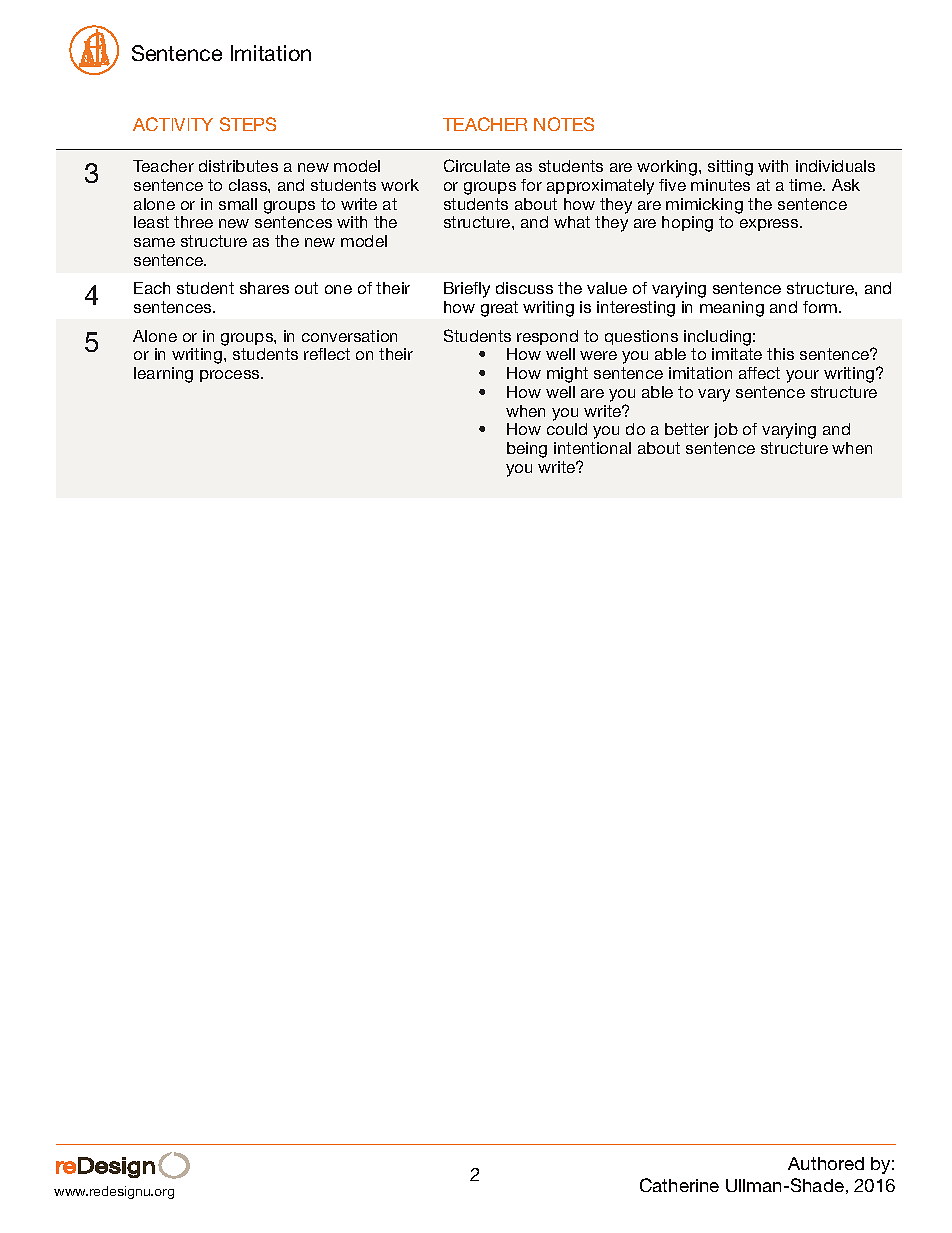 The height and width of the document is (1233, 952). Describe the element at coordinates (730, 168) in the document. I see `sitting` at that location.
